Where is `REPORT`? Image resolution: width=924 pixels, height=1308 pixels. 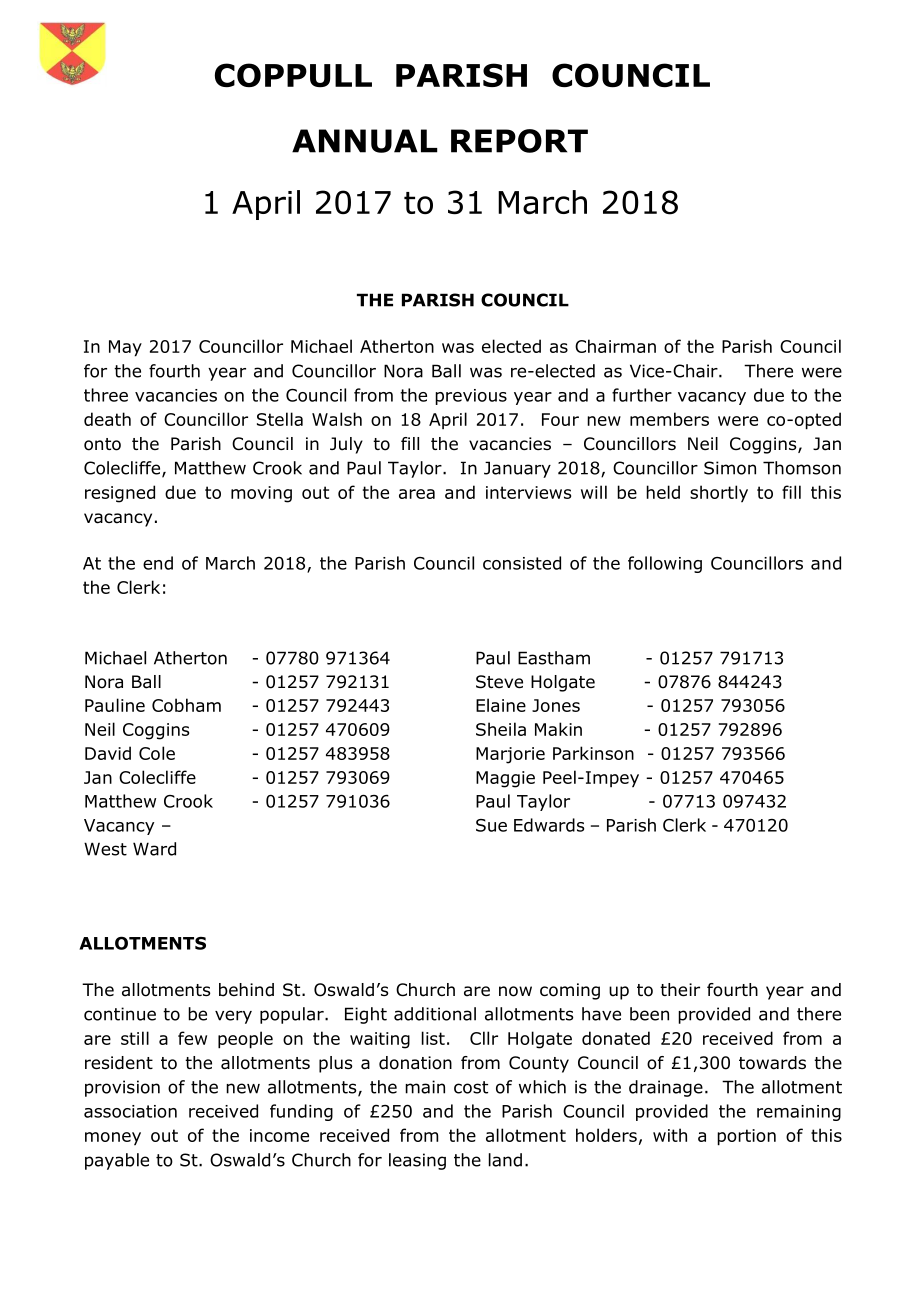
REPORT is located at coordinates (519, 141).
